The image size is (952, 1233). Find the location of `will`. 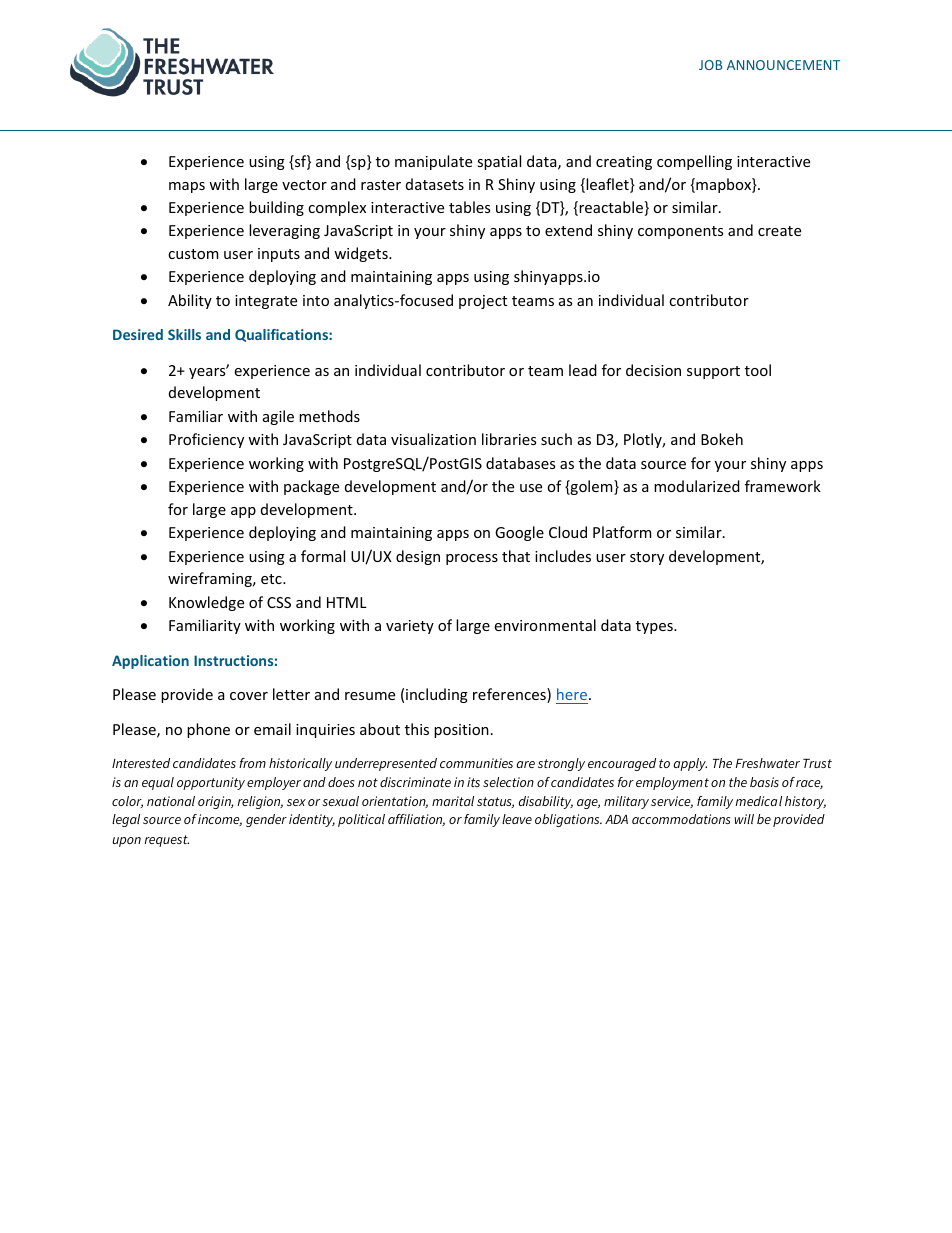

will is located at coordinates (744, 819).
